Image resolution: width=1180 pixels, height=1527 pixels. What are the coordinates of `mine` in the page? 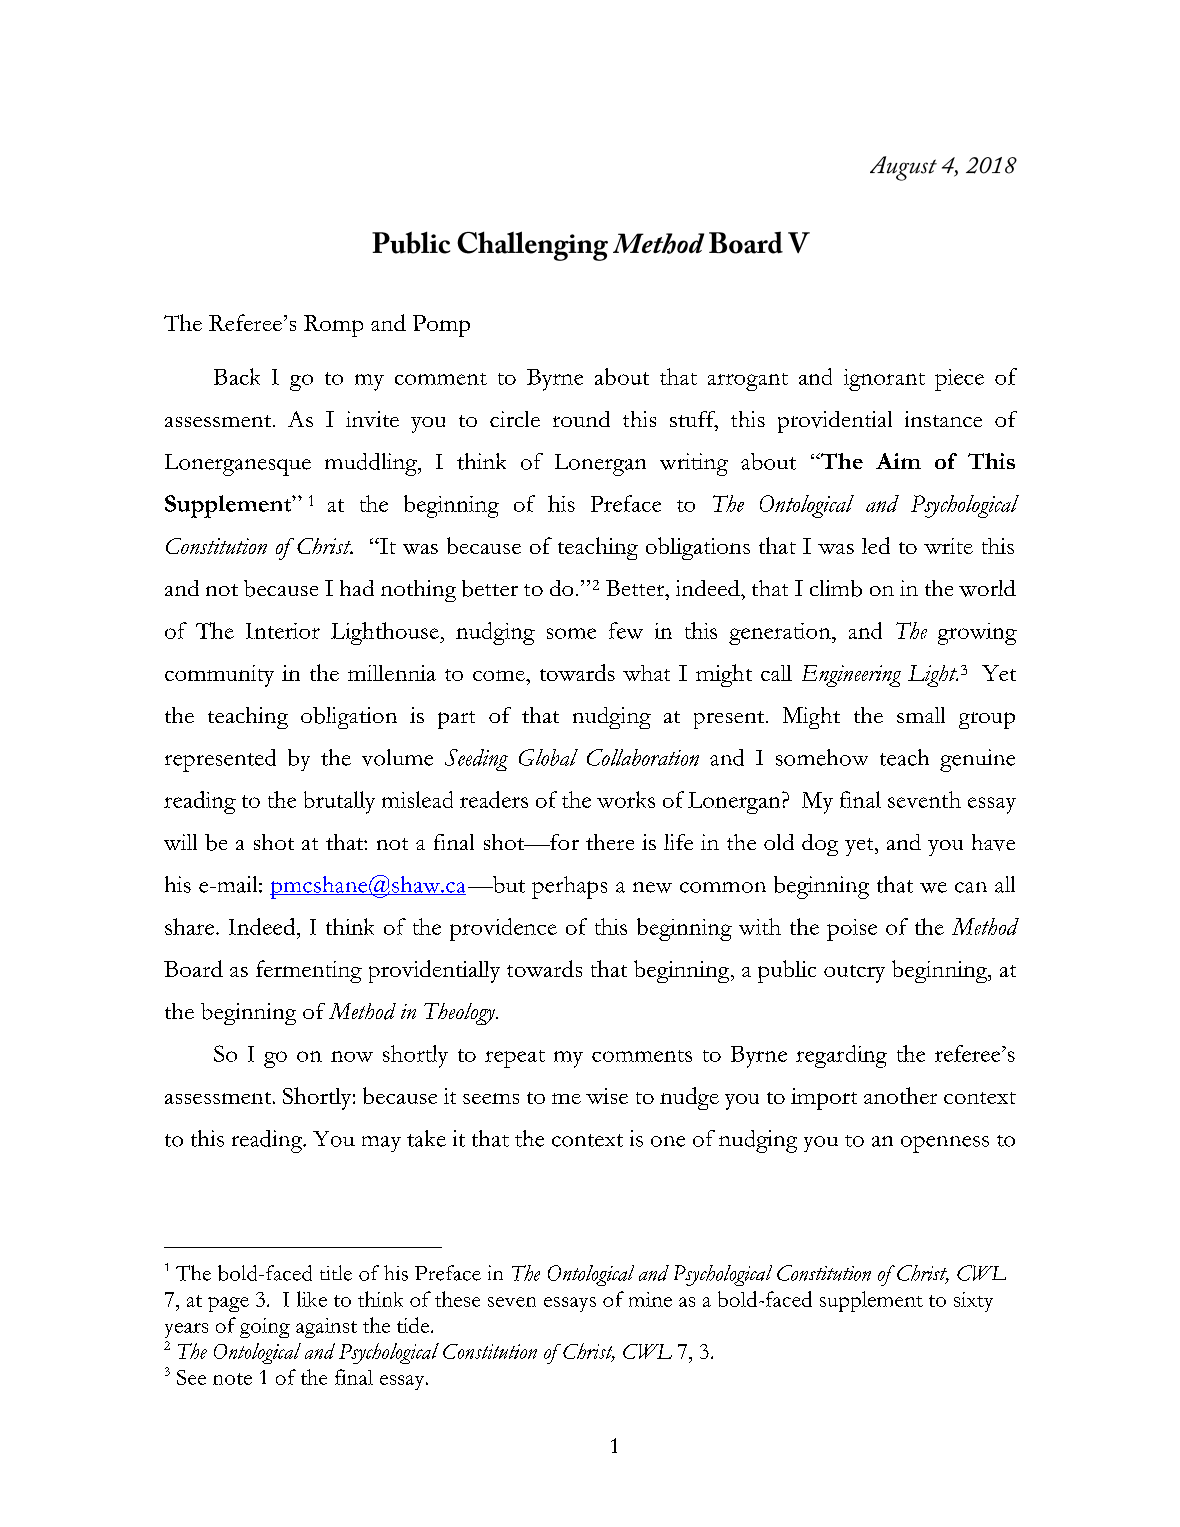 It's located at (650, 1299).
